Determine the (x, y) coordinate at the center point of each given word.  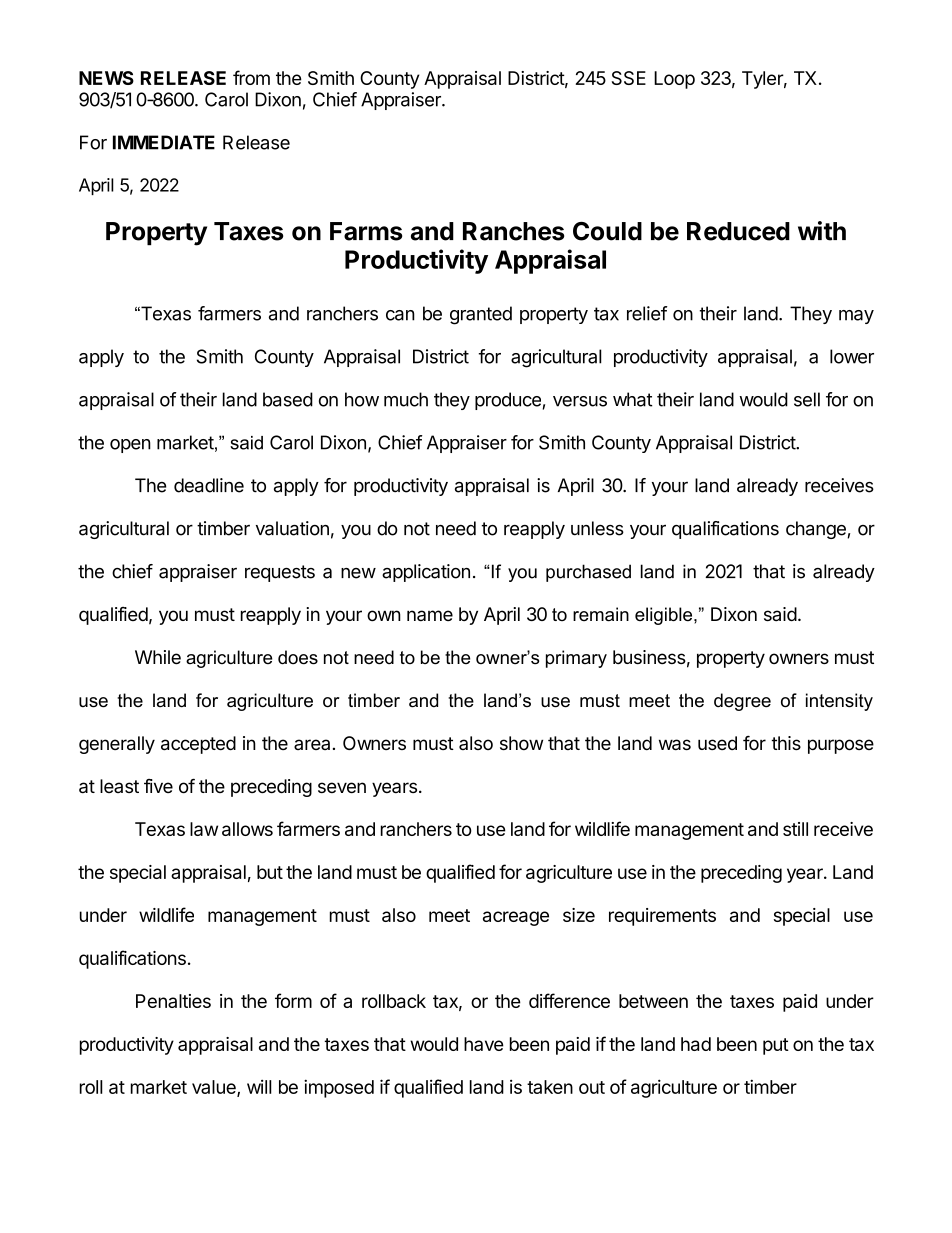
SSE (629, 78)
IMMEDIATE (164, 142)
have (484, 1044)
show (521, 743)
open (130, 446)
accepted (198, 745)
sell (807, 399)
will (259, 1087)
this (786, 743)
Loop (674, 80)
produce (508, 401)
